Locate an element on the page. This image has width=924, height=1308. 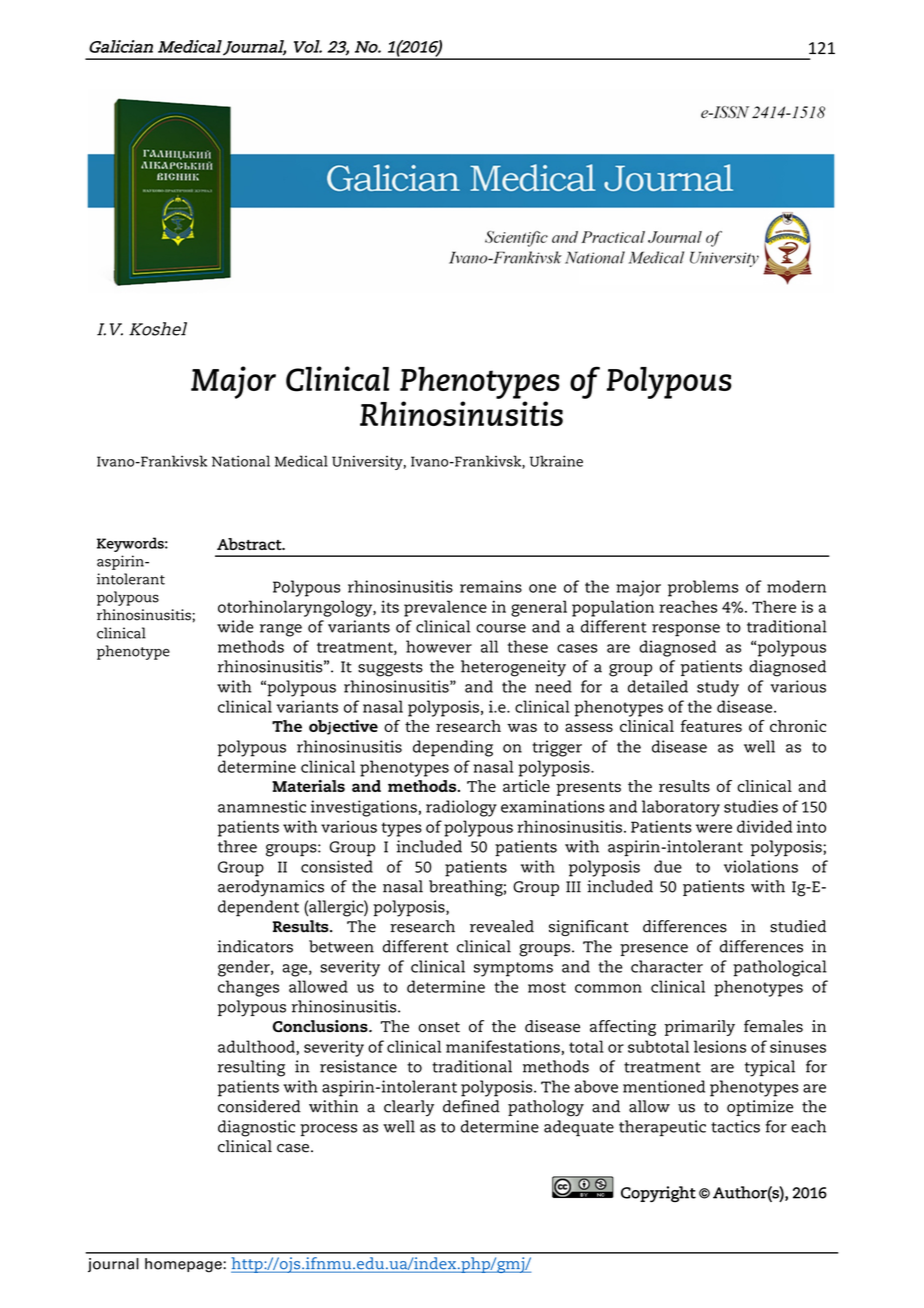
adulthood is located at coordinates (257, 1047).
